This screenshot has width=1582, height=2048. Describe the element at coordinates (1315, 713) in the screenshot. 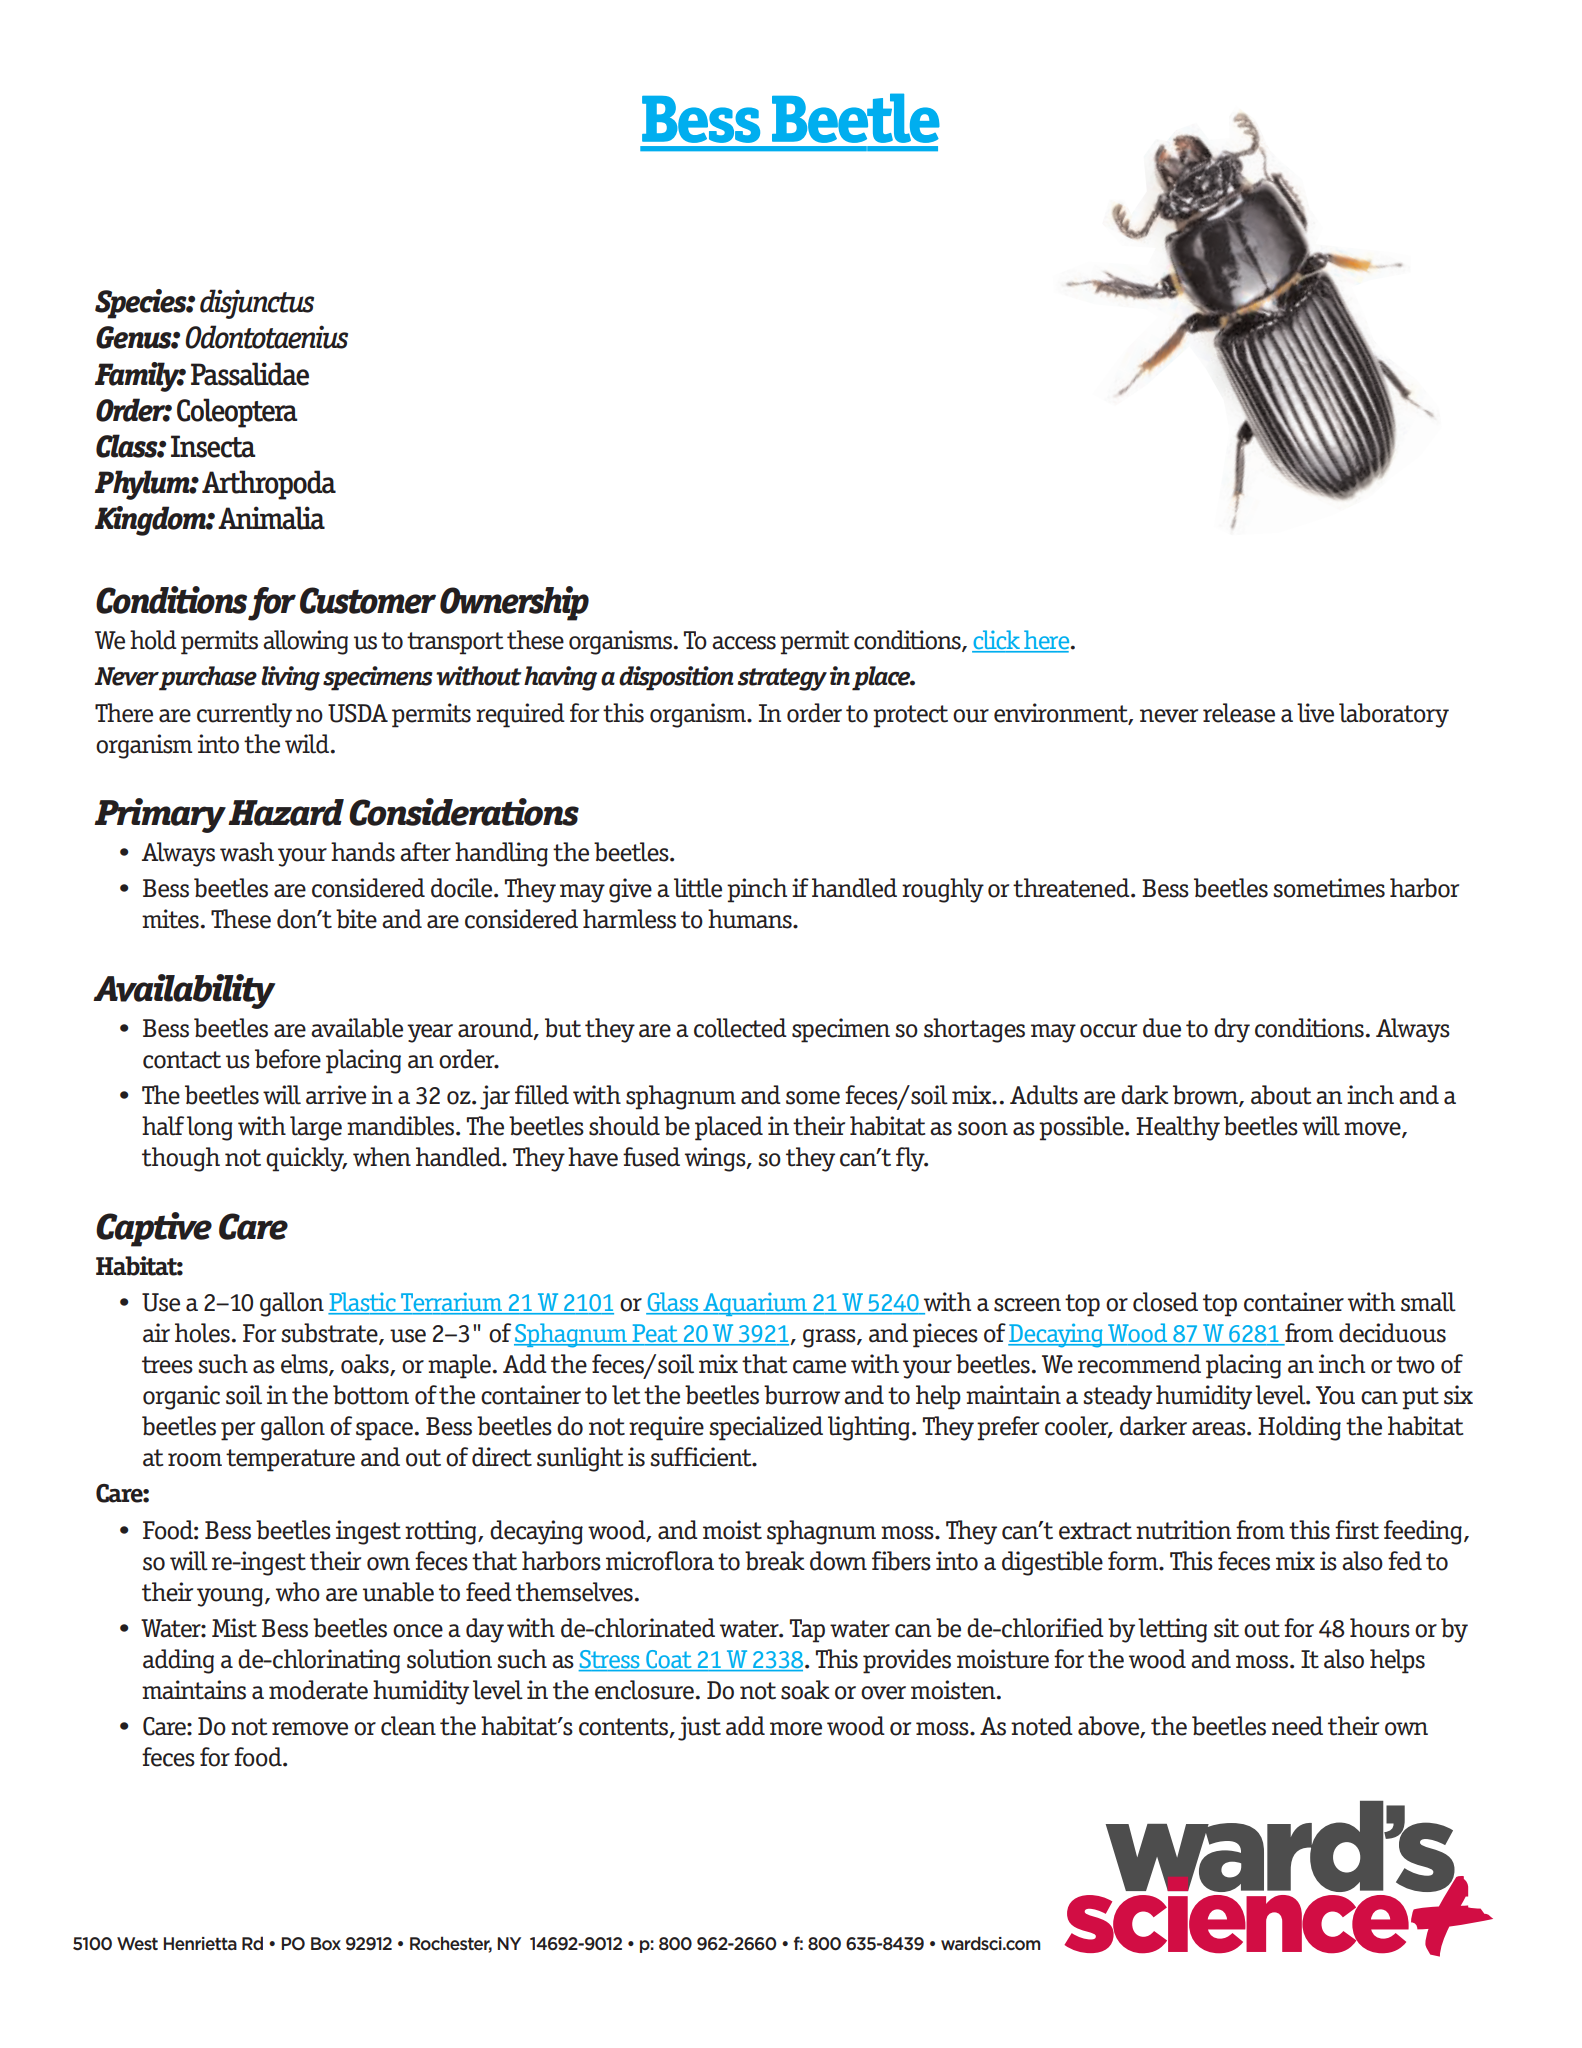

I see `live` at that location.
